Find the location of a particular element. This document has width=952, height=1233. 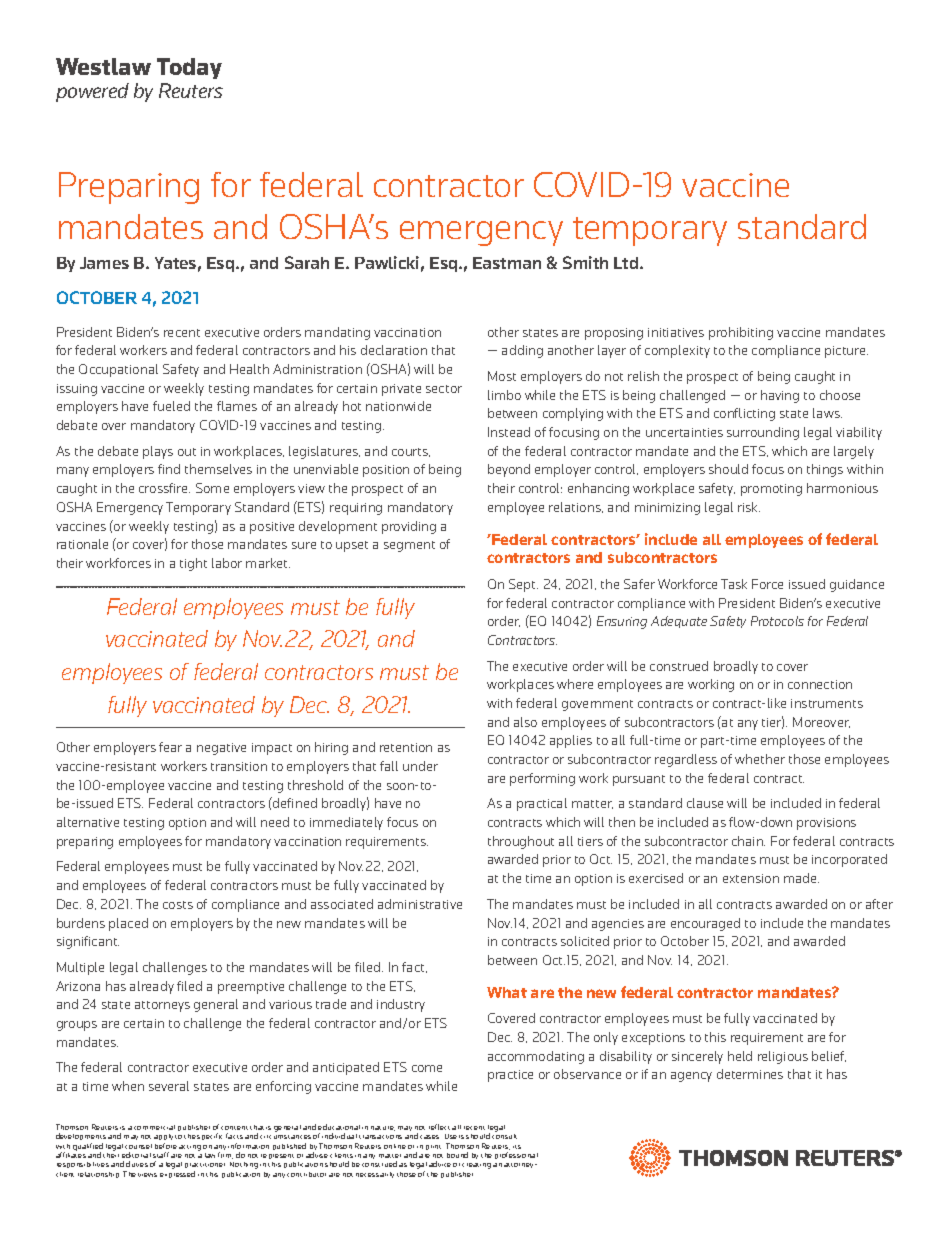

Instead is located at coordinates (509, 432).
